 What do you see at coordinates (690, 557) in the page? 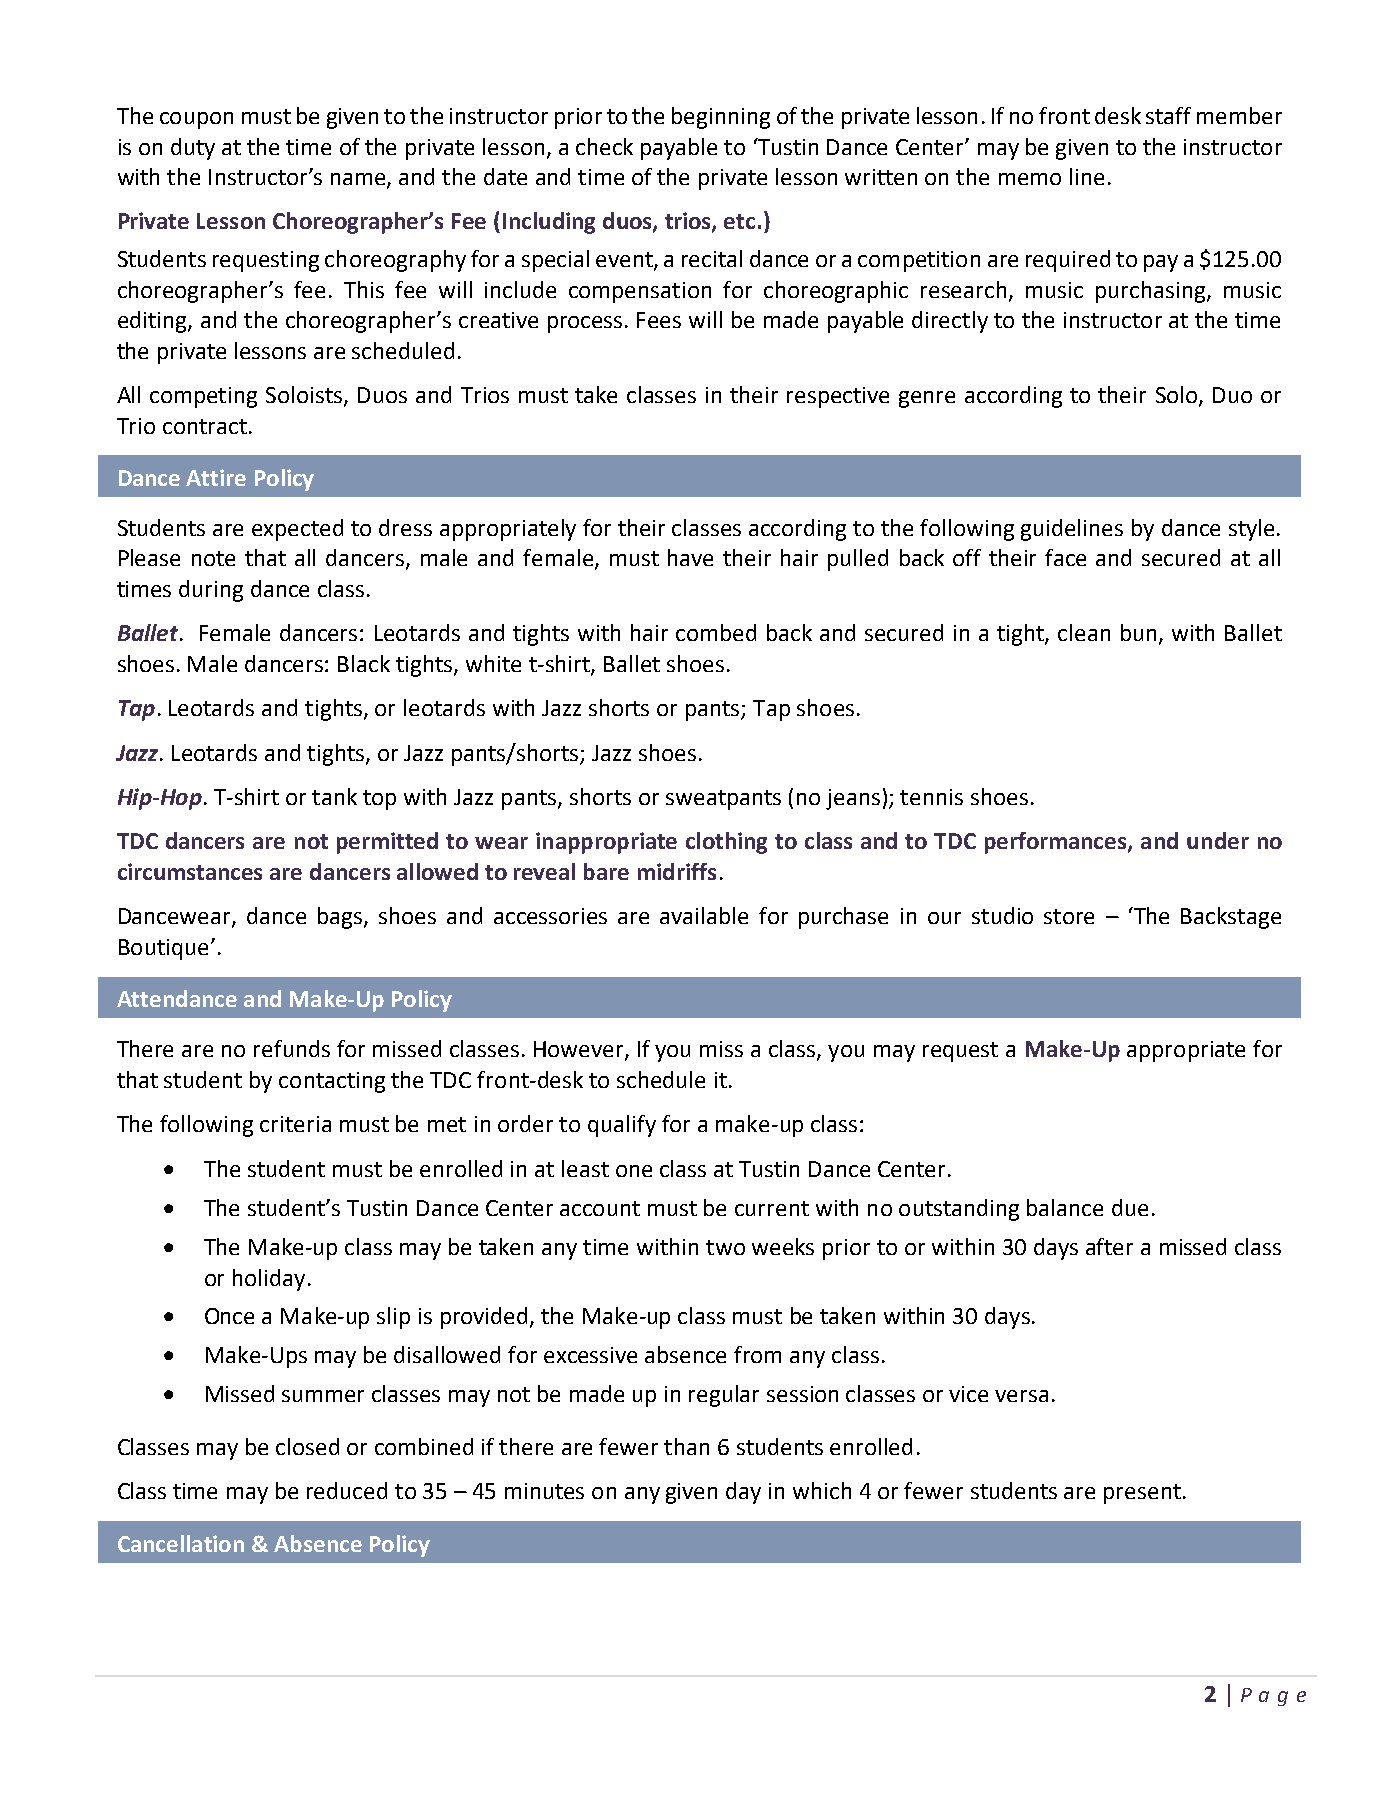
I see `have` at bounding box center [690, 557].
